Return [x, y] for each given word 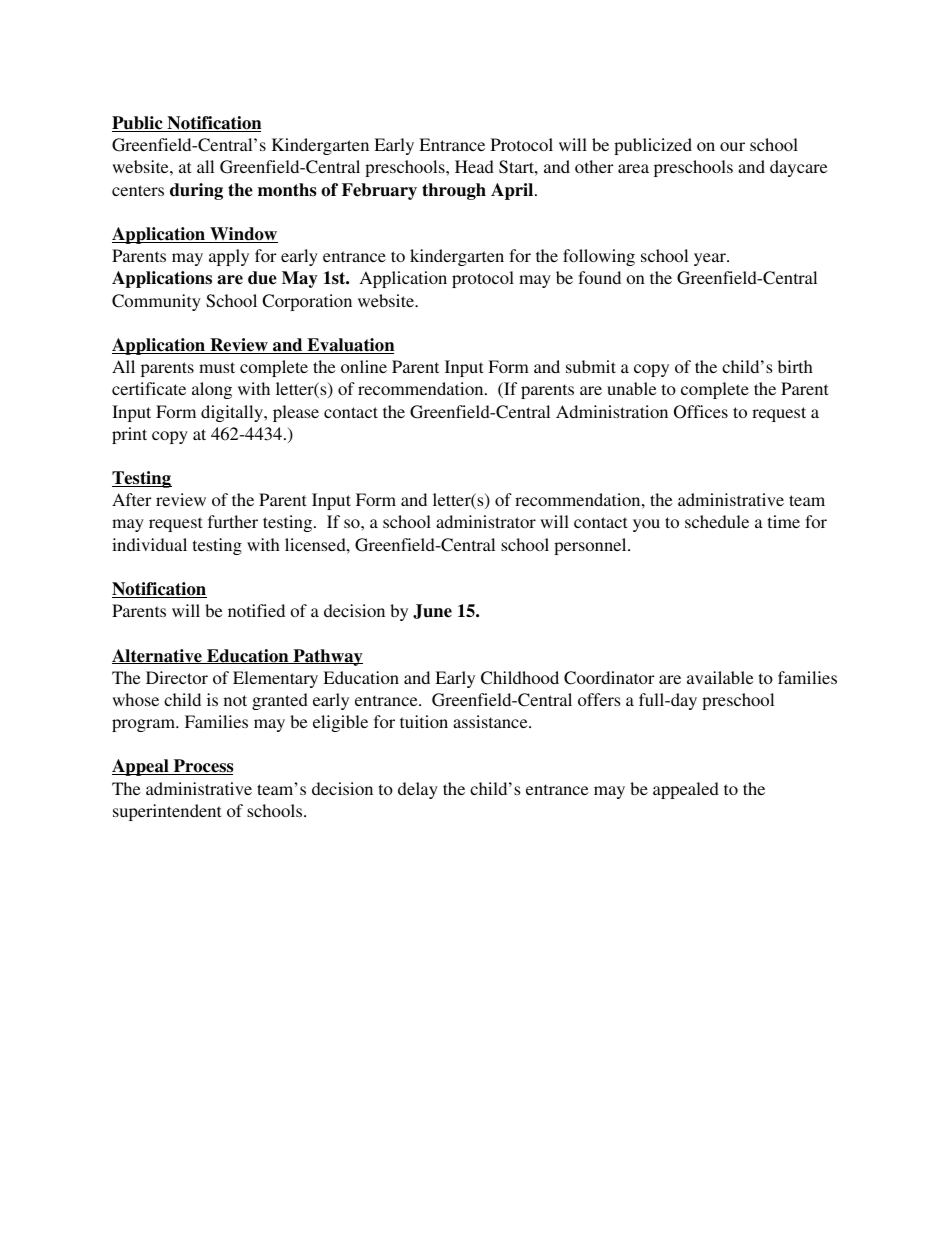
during [196, 191]
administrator [486, 521]
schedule [717, 521]
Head [474, 166]
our [732, 146]
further [233, 521]
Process [203, 767]
